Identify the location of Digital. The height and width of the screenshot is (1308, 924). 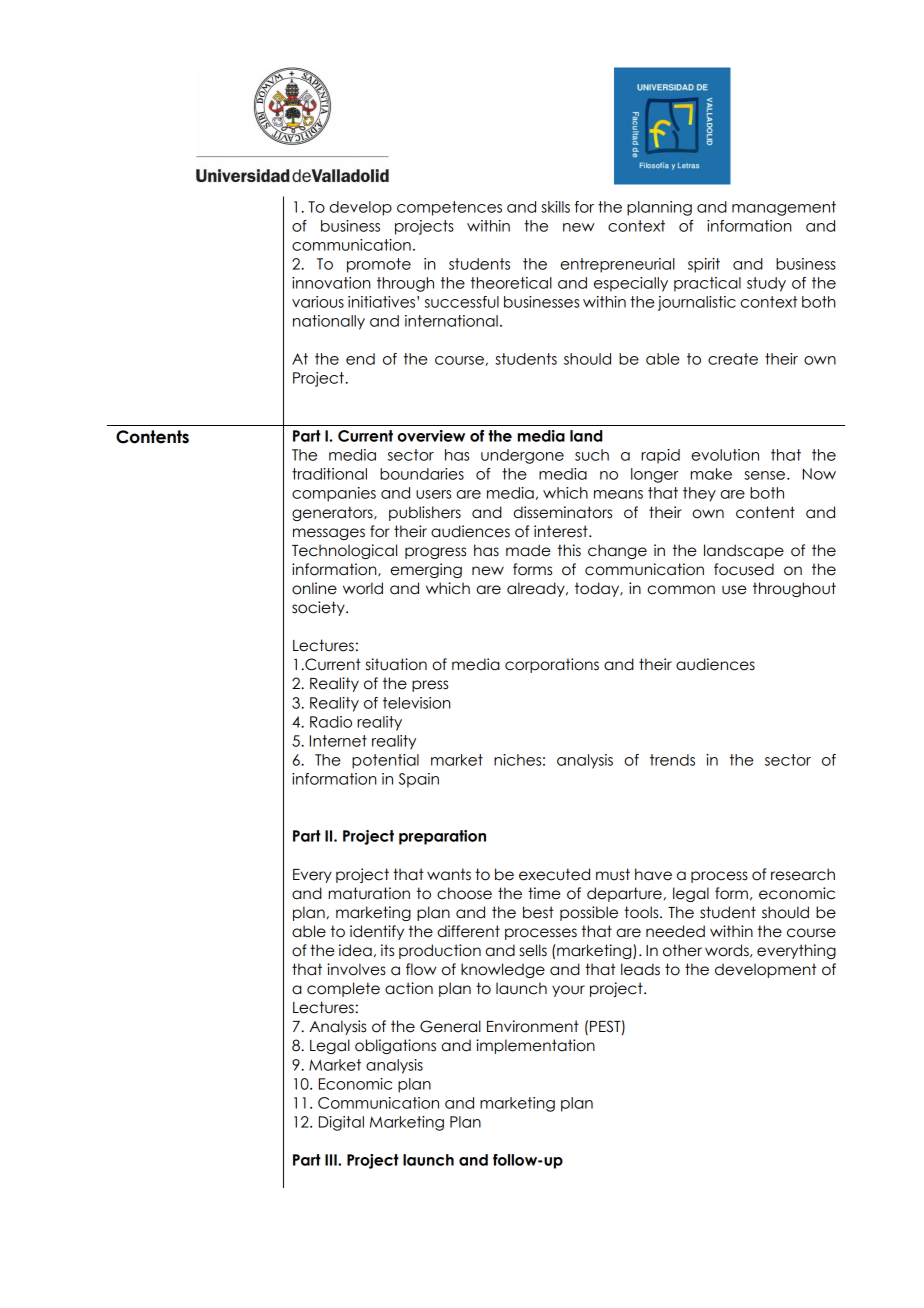
(341, 1123).
